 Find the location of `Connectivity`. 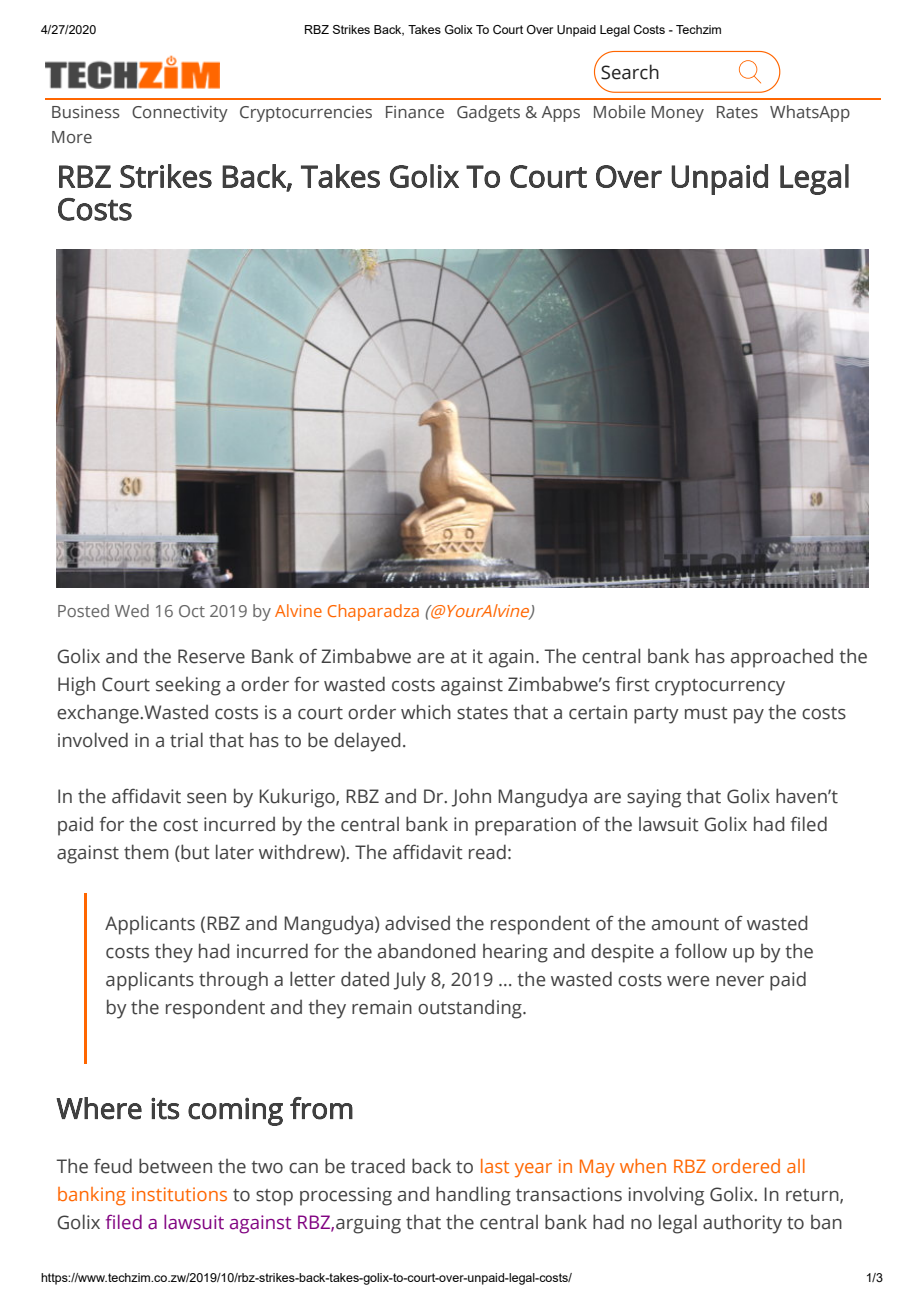

Connectivity is located at coordinates (180, 114).
